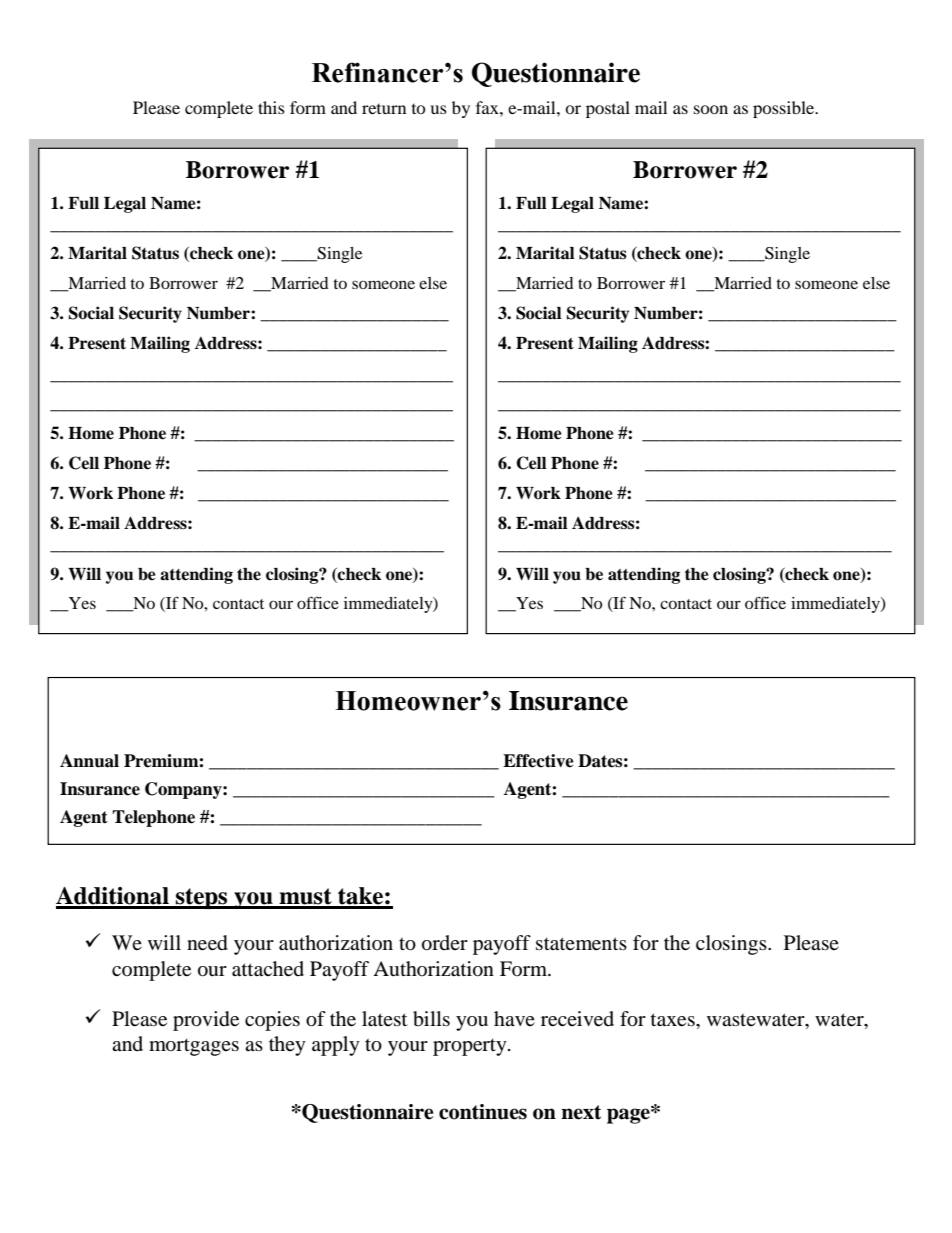 Image resolution: width=952 pixels, height=1233 pixels. Describe the element at coordinates (194, 1047) in the page. I see `mortgages` at that location.
